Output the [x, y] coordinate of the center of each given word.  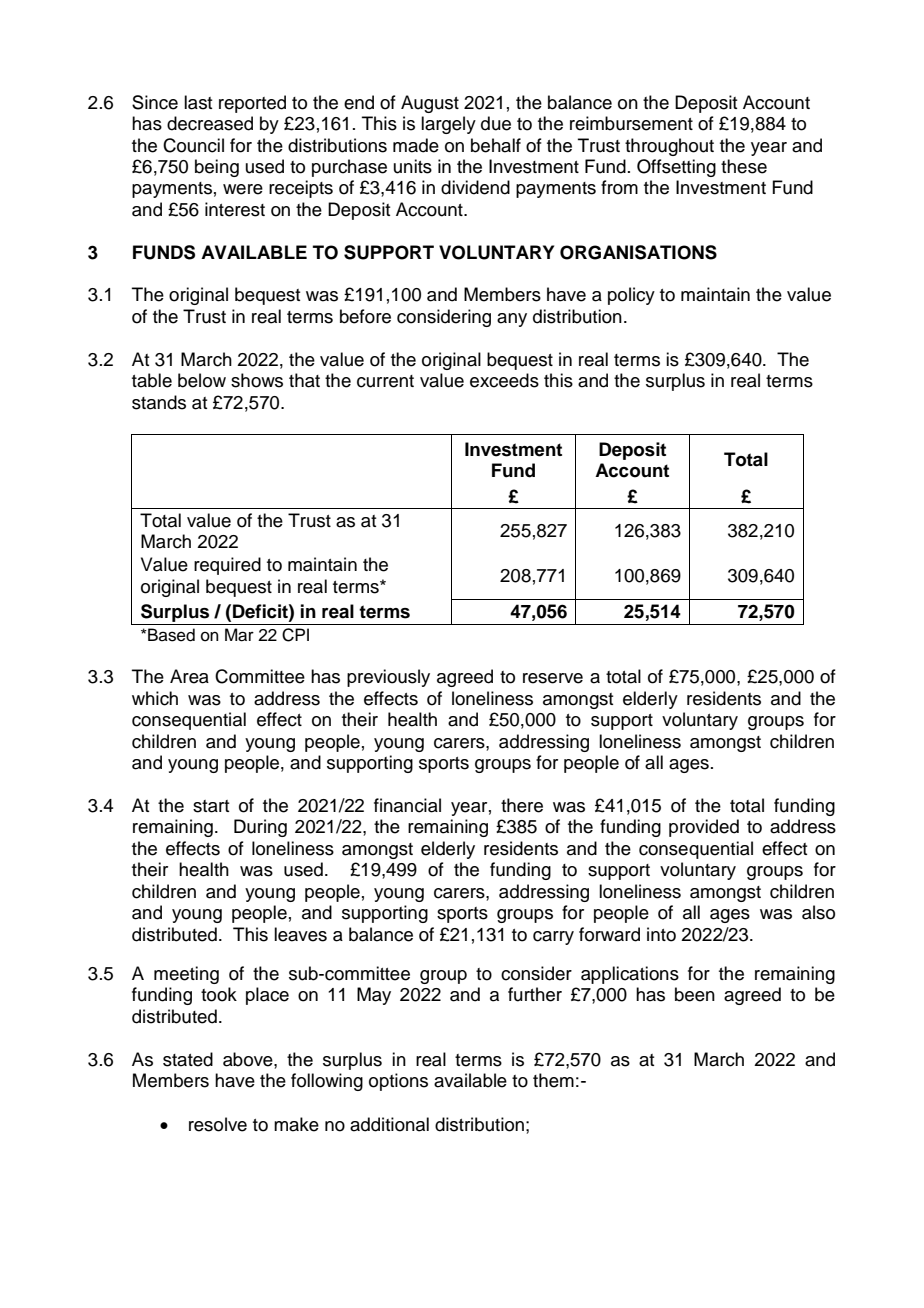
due [496, 123]
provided [704, 828]
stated [188, 1059]
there [522, 805]
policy [631, 296]
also [818, 912]
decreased [210, 123]
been [695, 994]
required [227, 566]
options [398, 1082]
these [744, 166]
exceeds [504, 380]
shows [257, 380]
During [260, 828]
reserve [553, 678]
